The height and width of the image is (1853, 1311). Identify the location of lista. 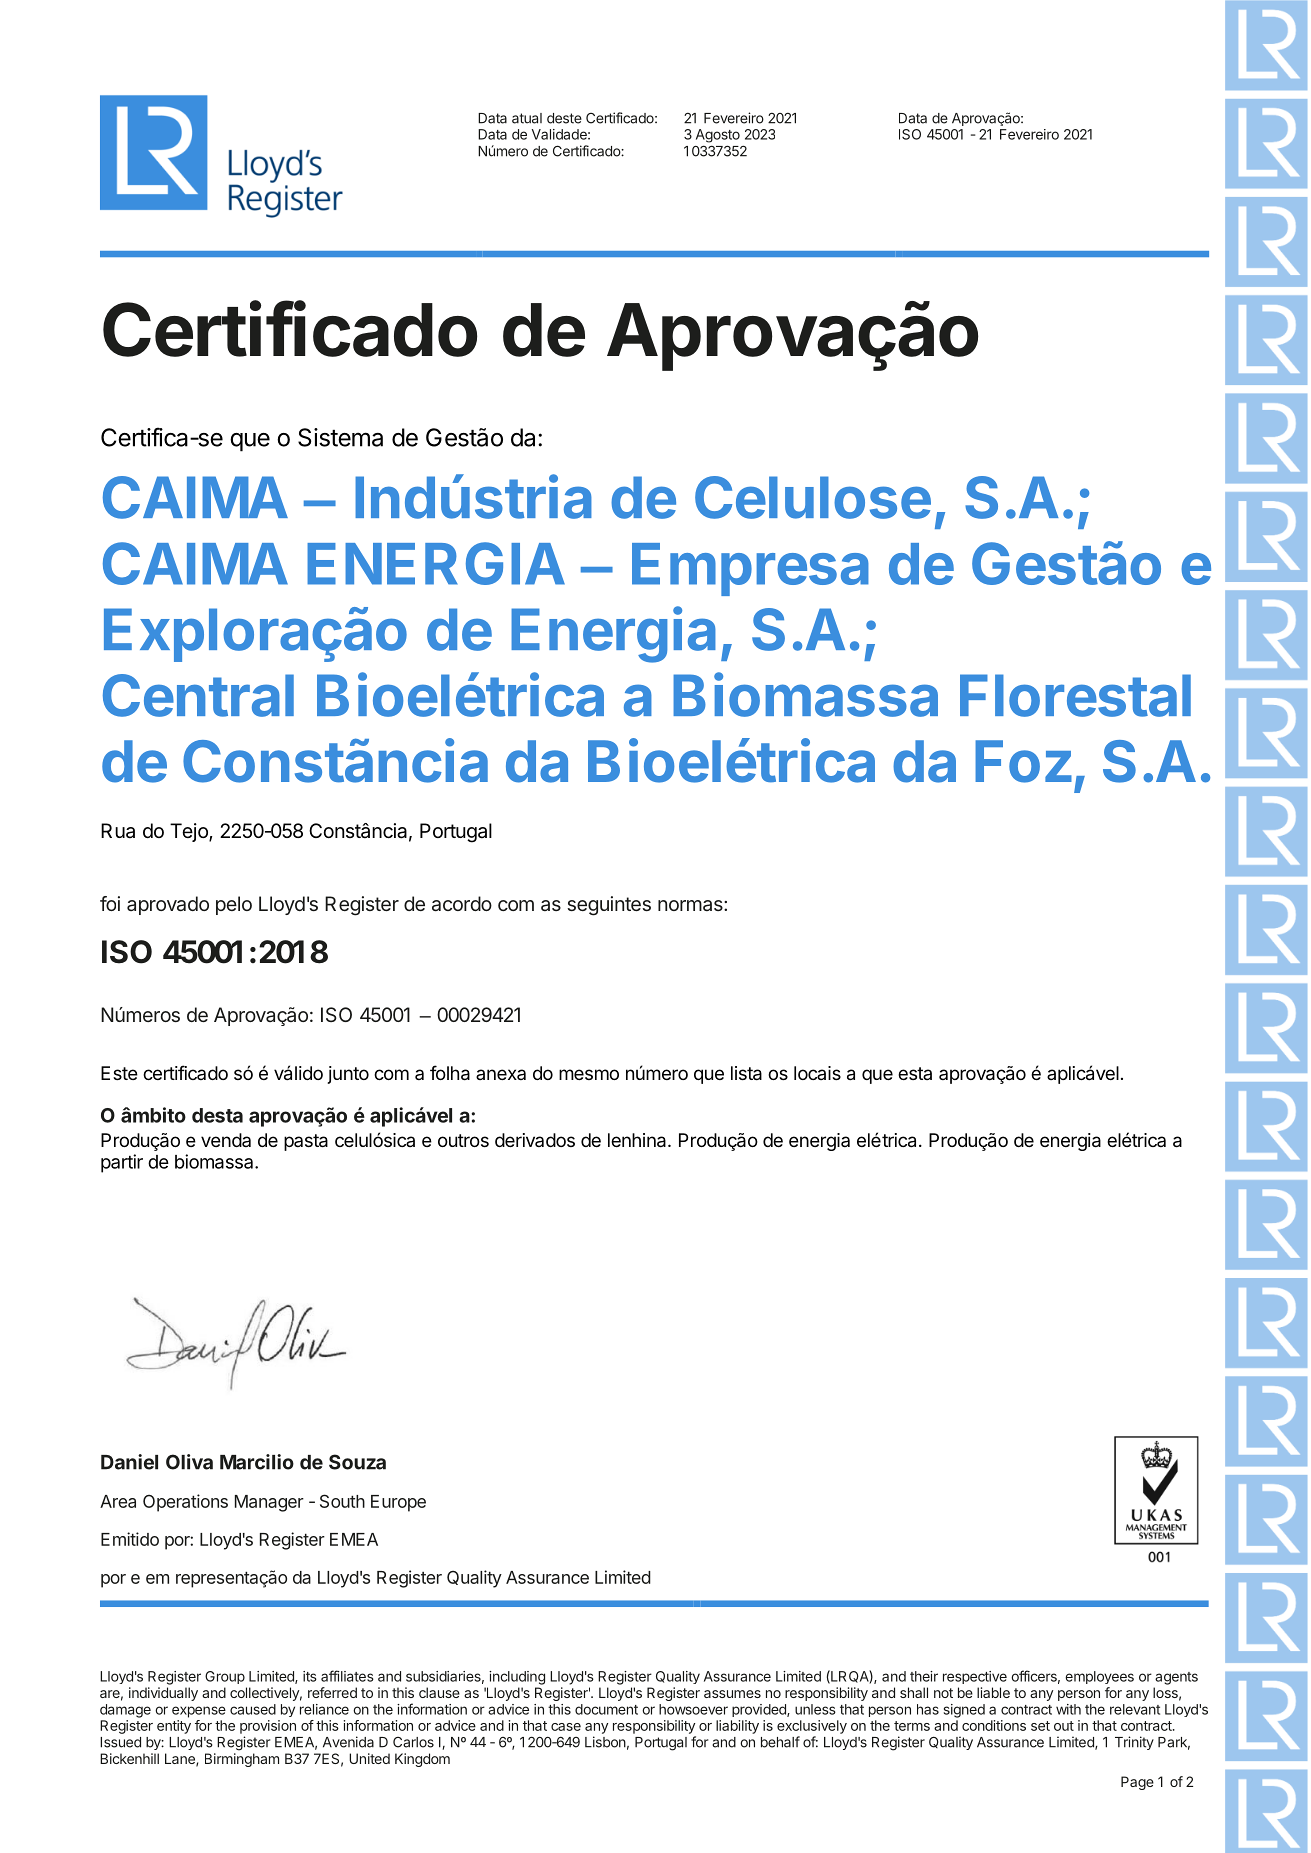
(746, 1073).
